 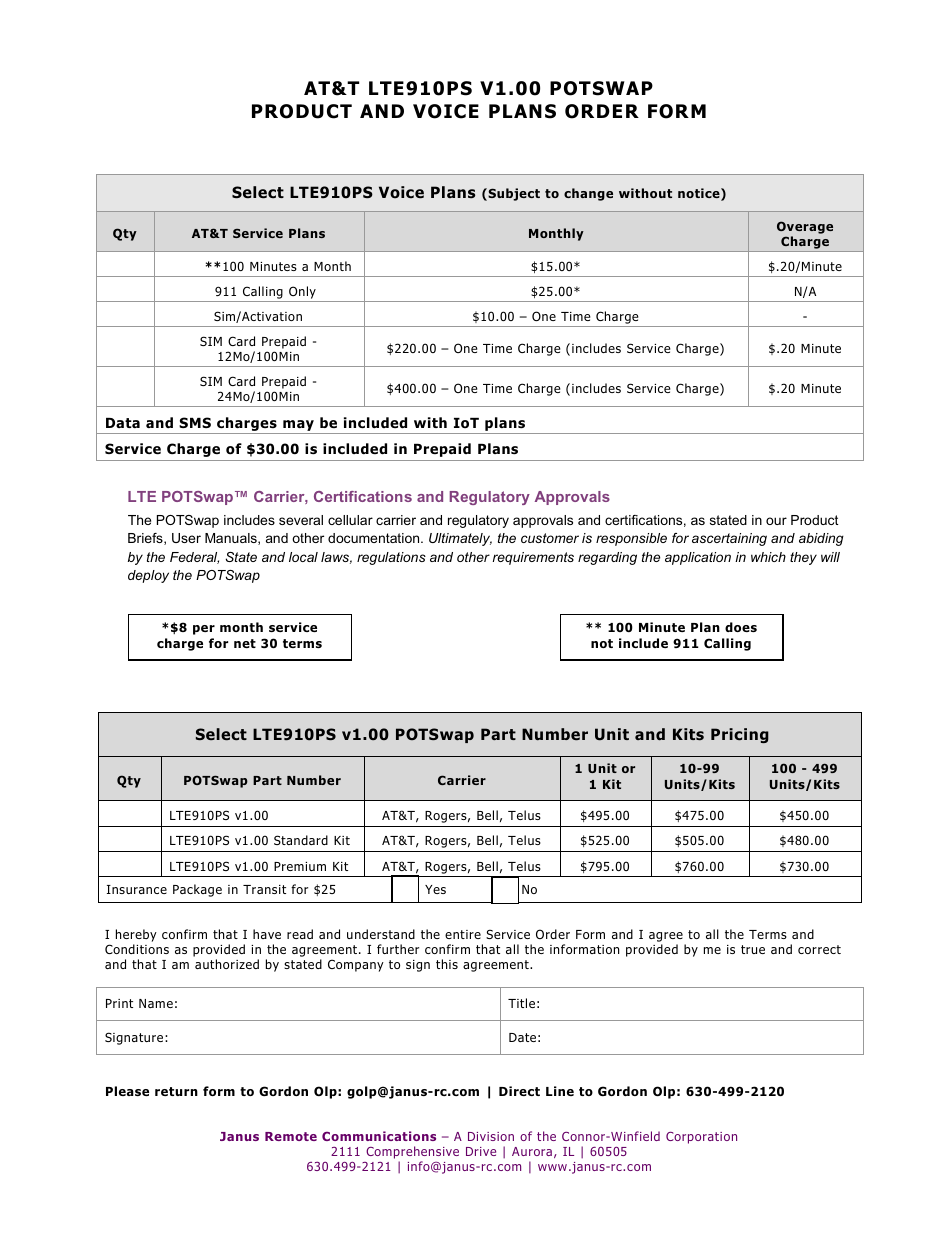 What do you see at coordinates (513, 194) in the screenshot?
I see `Subject` at bounding box center [513, 194].
